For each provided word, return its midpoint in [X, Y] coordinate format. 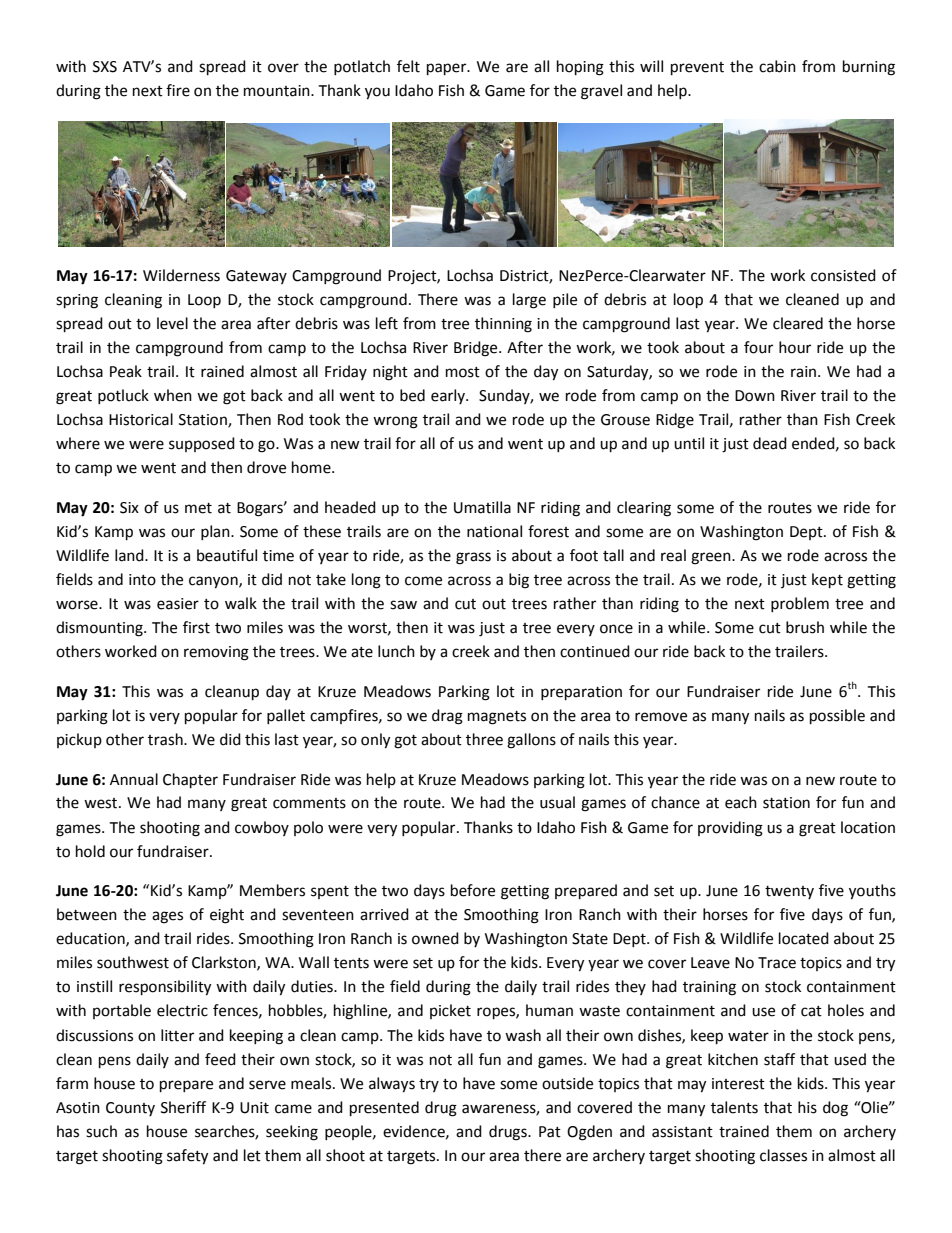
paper [448, 69]
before [473, 890]
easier [178, 604]
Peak [126, 371]
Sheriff [183, 1107]
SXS [105, 67]
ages [167, 917]
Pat [550, 1132]
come [423, 581]
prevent [697, 69]
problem [800, 604]
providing [730, 829]
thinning [503, 325]
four [758, 347]
